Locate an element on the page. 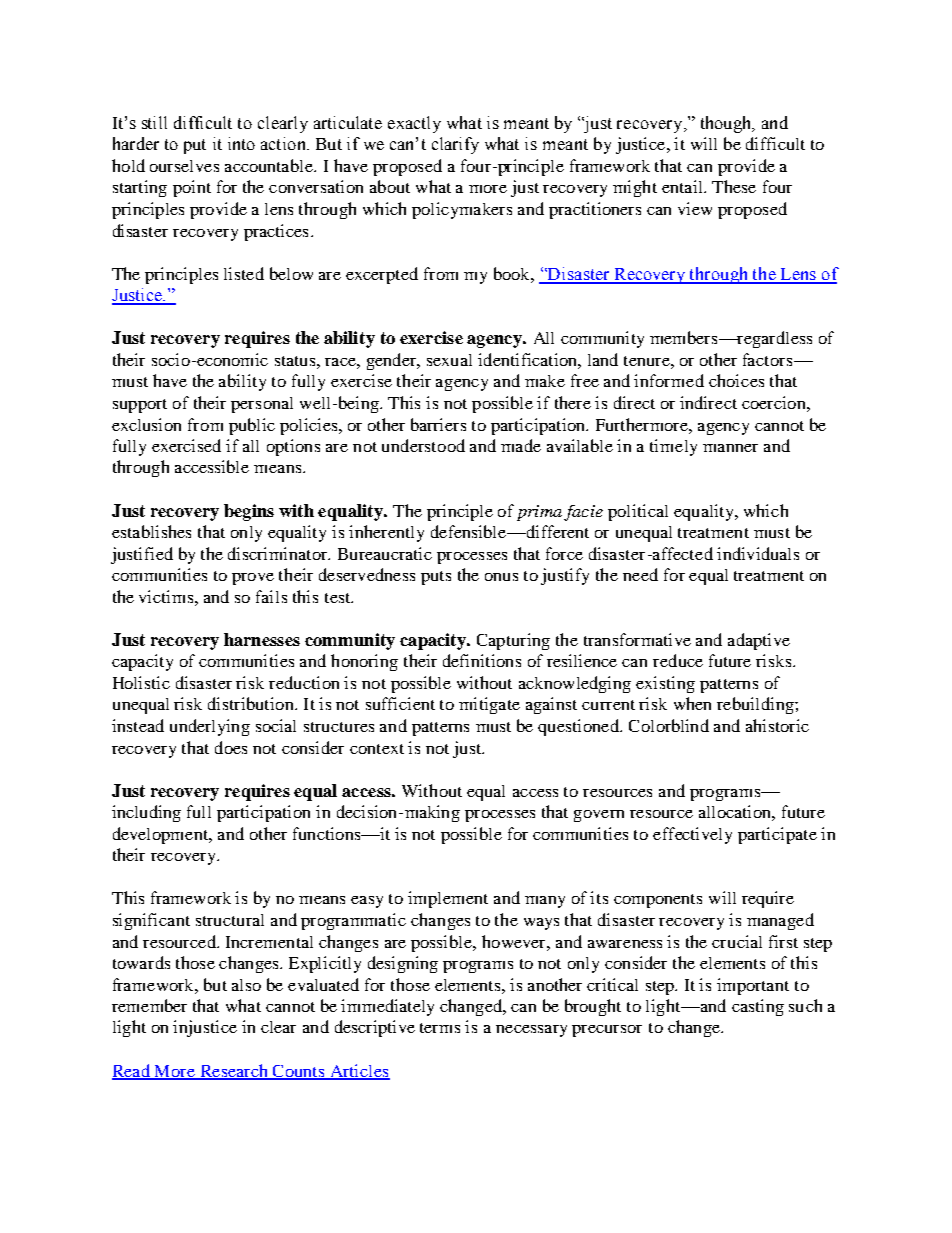  though is located at coordinates (727, 124).
